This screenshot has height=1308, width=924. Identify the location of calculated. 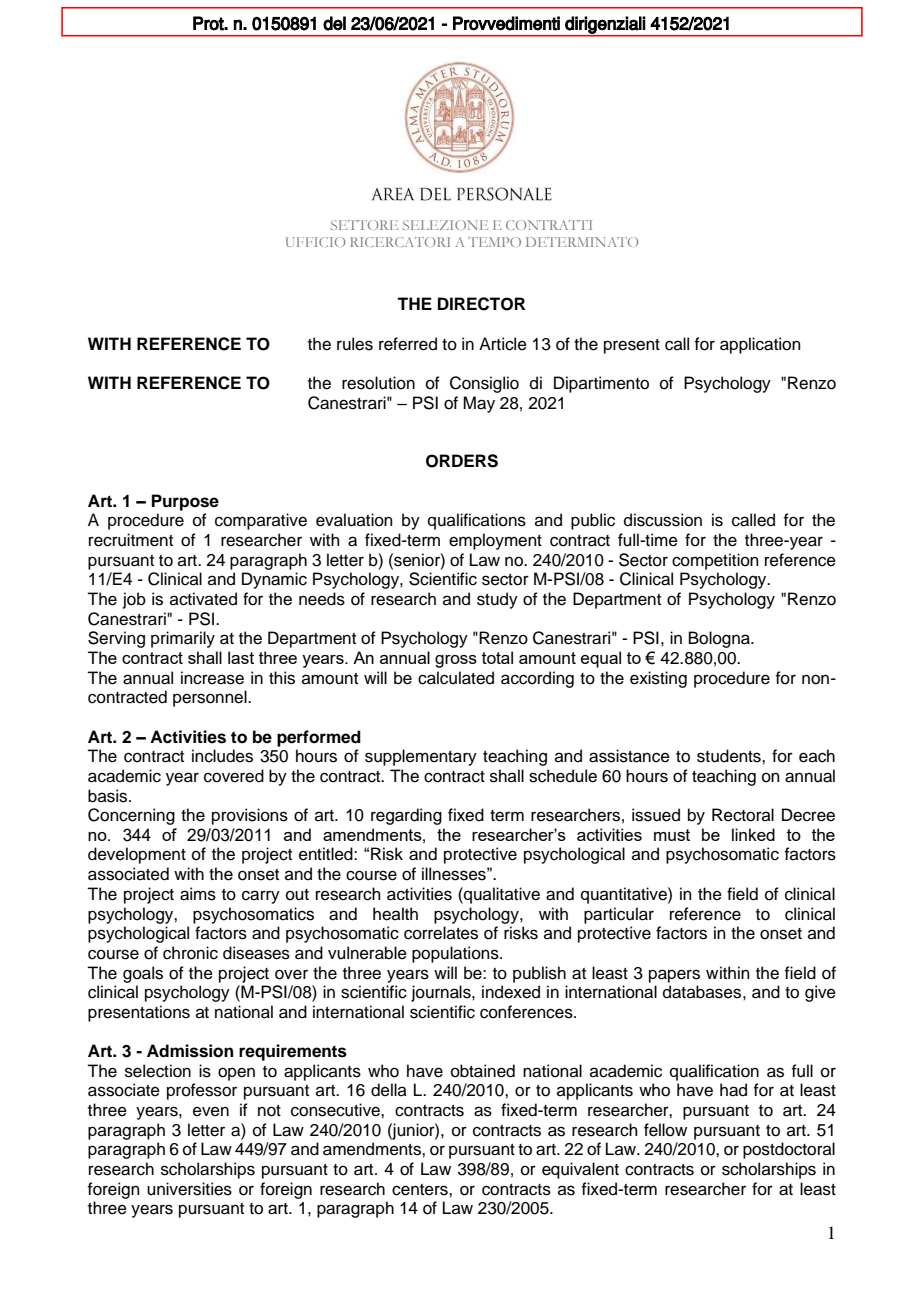
(456, 678).
